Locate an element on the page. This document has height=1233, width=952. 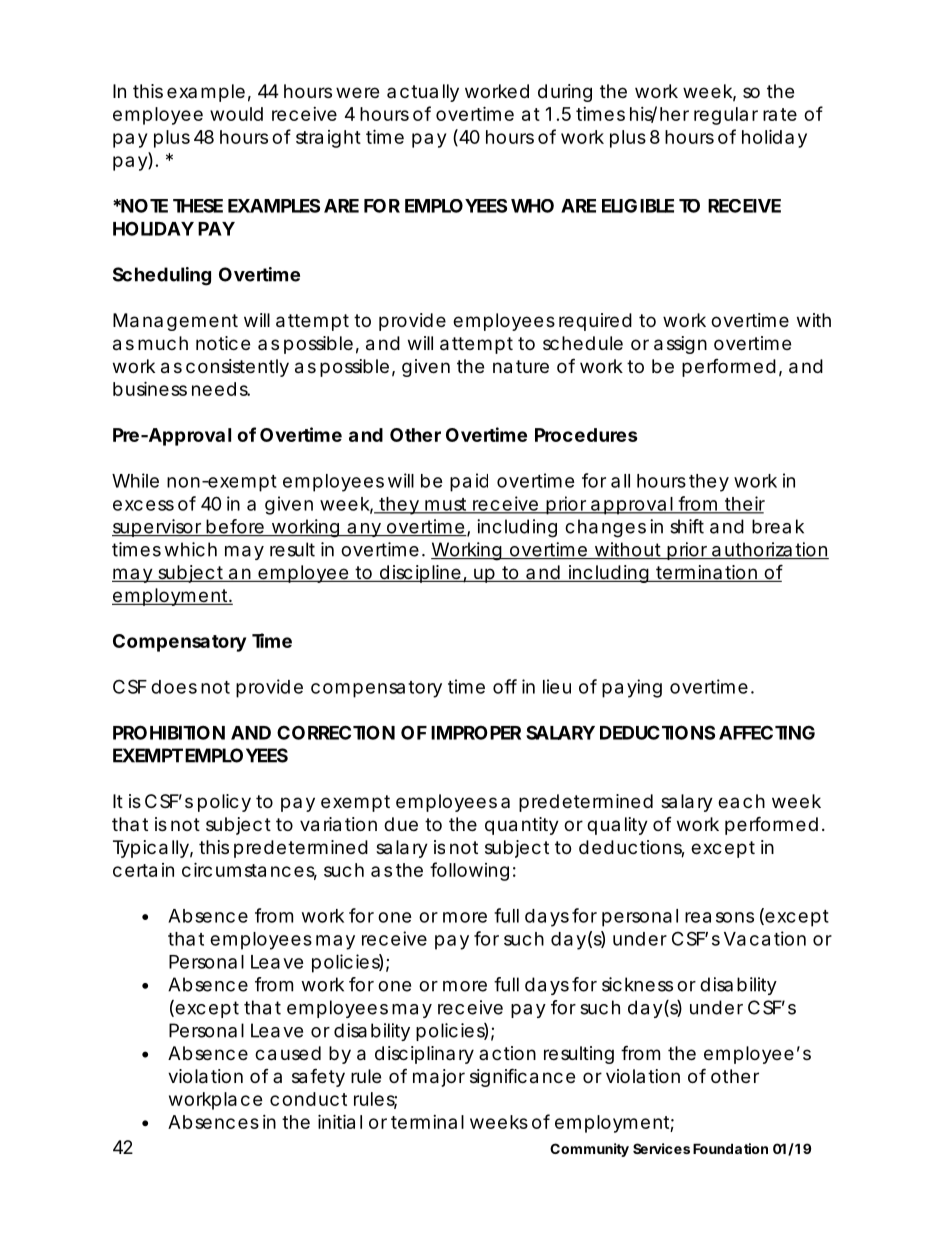
discipline is located at coordinates (420, 574).
